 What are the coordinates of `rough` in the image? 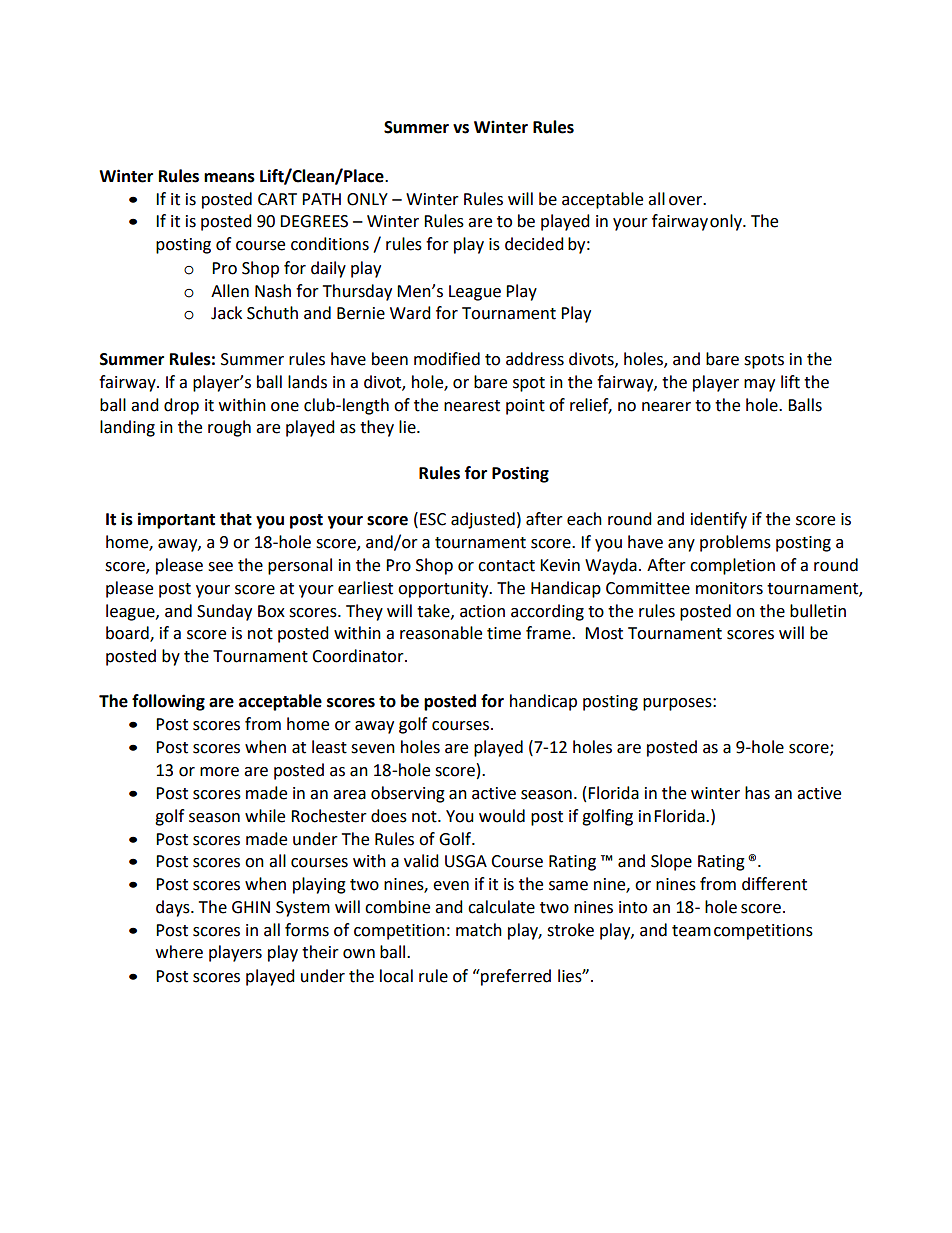 It's located at (229, 428).
